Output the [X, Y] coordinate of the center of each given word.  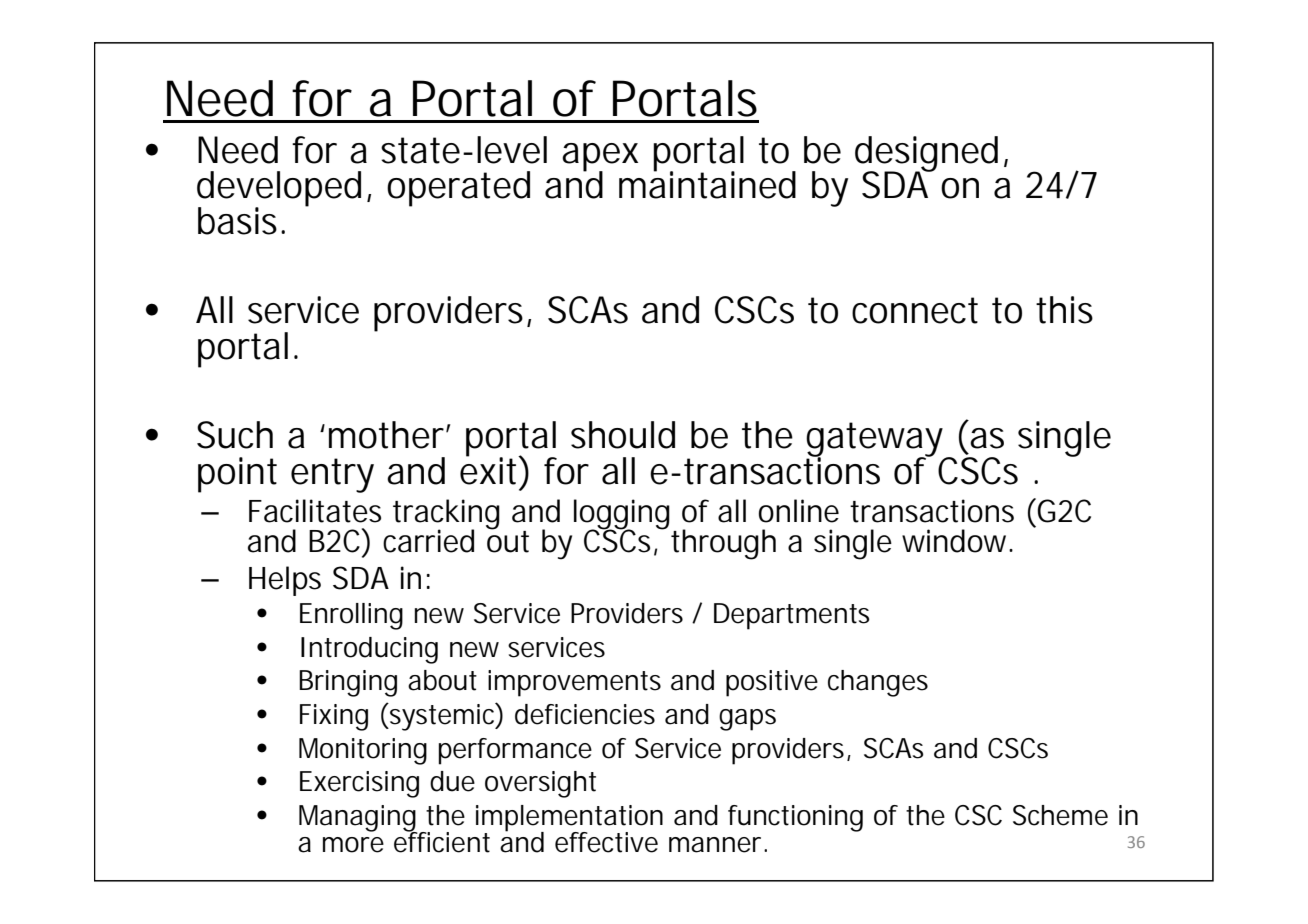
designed [926, 155]
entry [332, 475]
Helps [285, 581]
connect [915, 310]
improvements [574, 683]
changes [878, 683]
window [957, 541]
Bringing [348, 683]
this [1064, 310]
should [623, 435]
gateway [876, 440]
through [723, 544]
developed [279, 190]
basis [240, 221]
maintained [707, 184]
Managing [358, 819]
